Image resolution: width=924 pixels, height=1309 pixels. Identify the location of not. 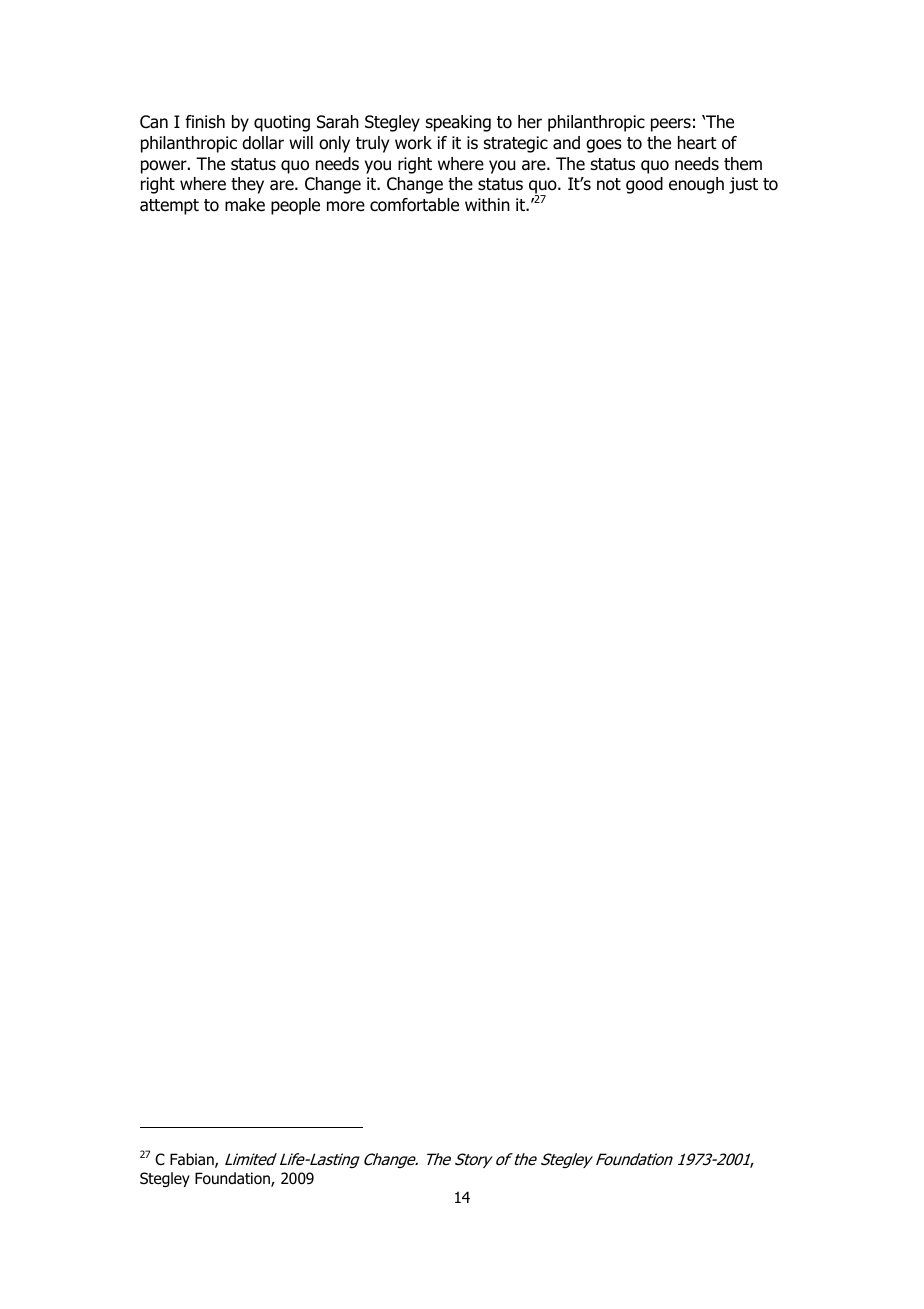
(609, 184).
